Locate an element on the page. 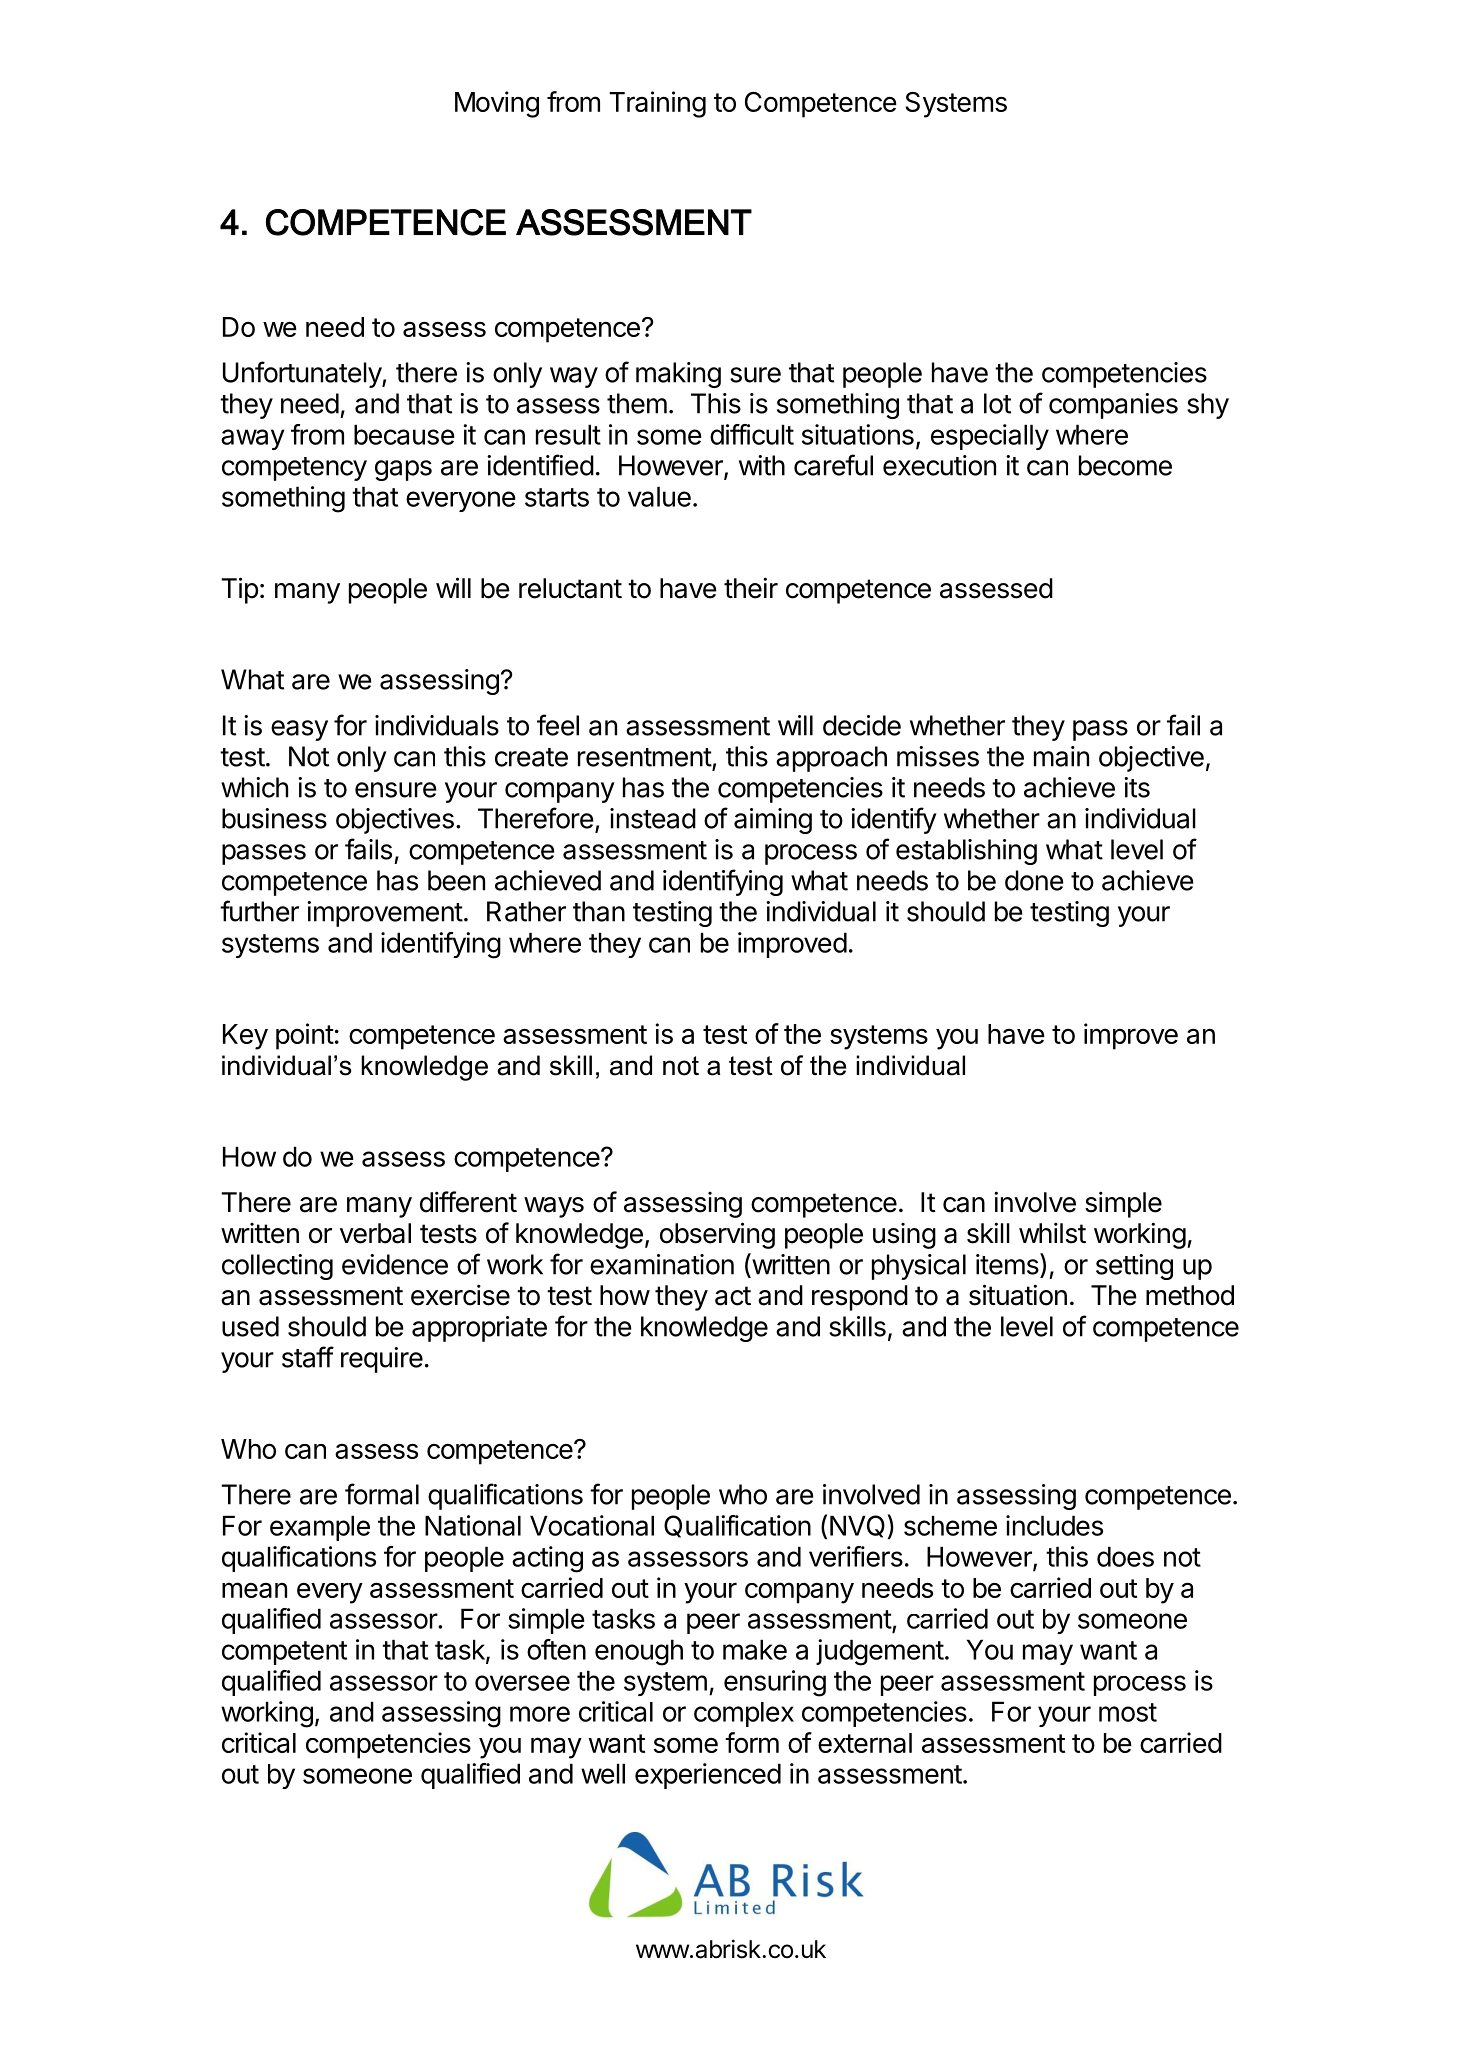  further is located at coordinates (259, 911).
